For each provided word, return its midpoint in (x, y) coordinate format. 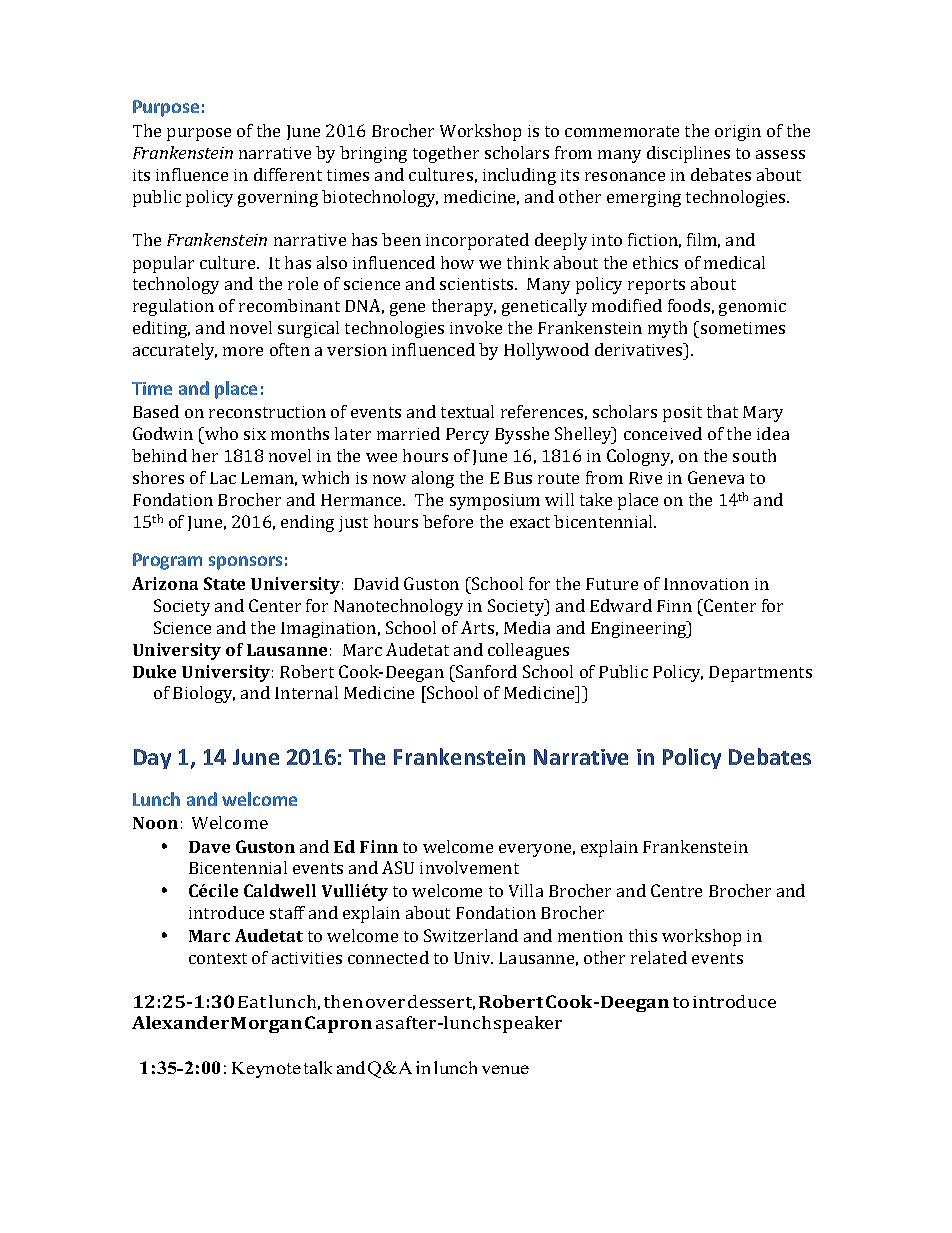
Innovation (706, 584)
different (288, 174)
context (218, 958)
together (446, 154)
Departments (760, 674)
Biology (204, 694)
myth (667, 329)
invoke (476, 327)
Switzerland (471, 935)
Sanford (485, 671)
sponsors (245, 563)
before (448, 521)
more (243, 351)
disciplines (688, 154)
